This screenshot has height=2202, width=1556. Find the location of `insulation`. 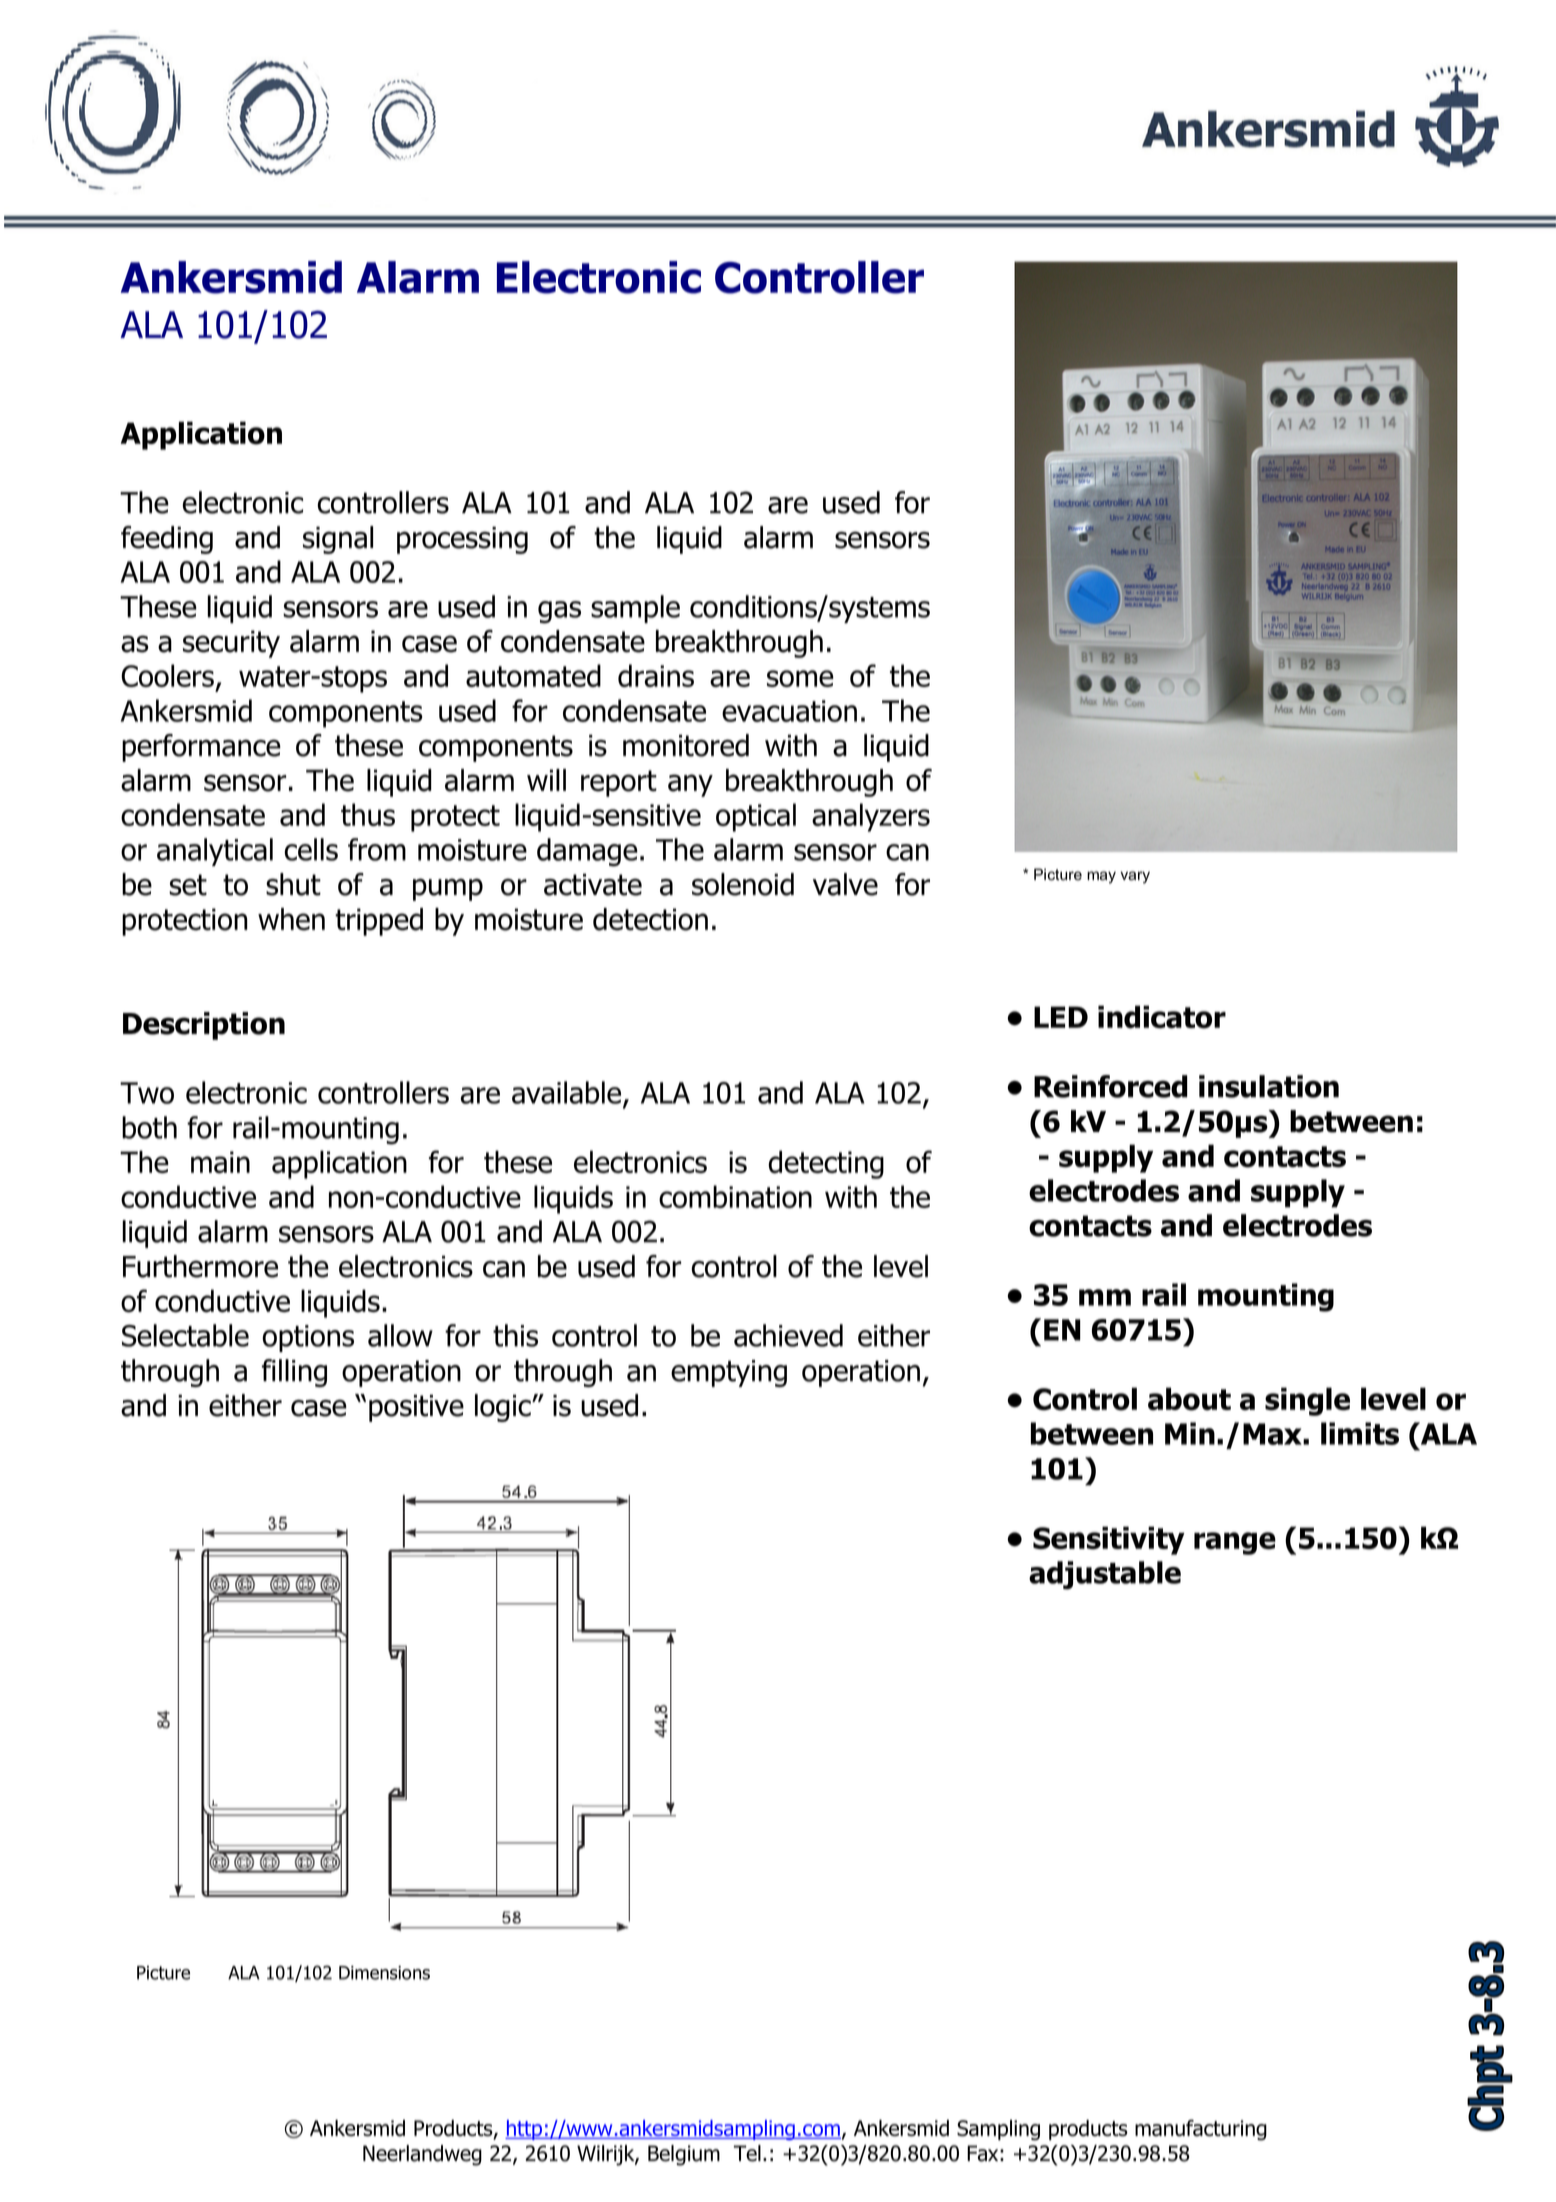

insulation is located at coordinates (1269, 1086).
